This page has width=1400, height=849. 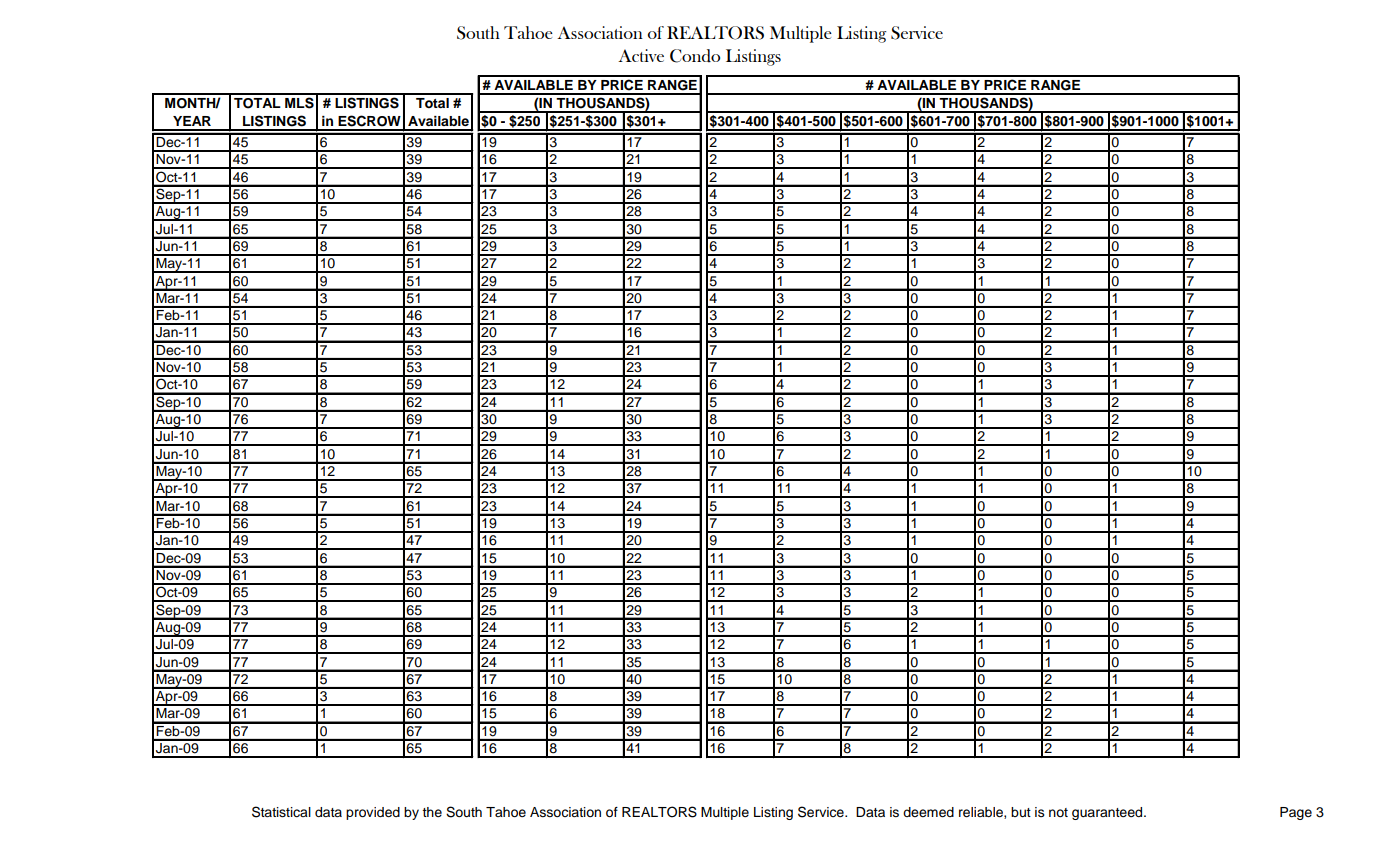 What do you see at coordinates (1108, 813) in the page?
I see `guaranteed` at bounding box center [1108, 813].
